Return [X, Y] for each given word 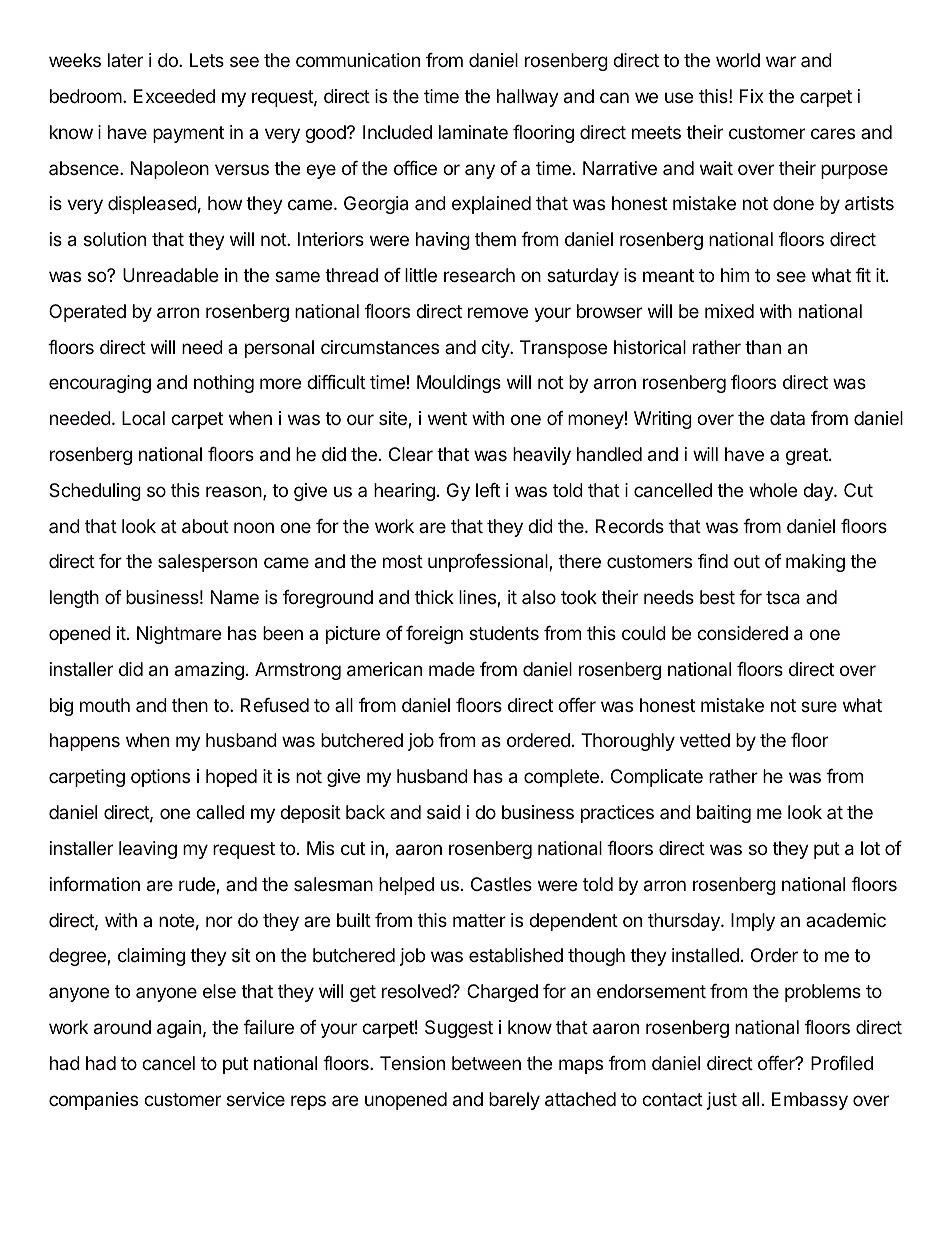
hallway [528, 98]
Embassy [810, 1101]
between [486, 1063]
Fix [752, 96]
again [179, 1029]
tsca [783, 598]
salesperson [207, 563]
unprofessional [489, 563]
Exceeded [174, 96]
